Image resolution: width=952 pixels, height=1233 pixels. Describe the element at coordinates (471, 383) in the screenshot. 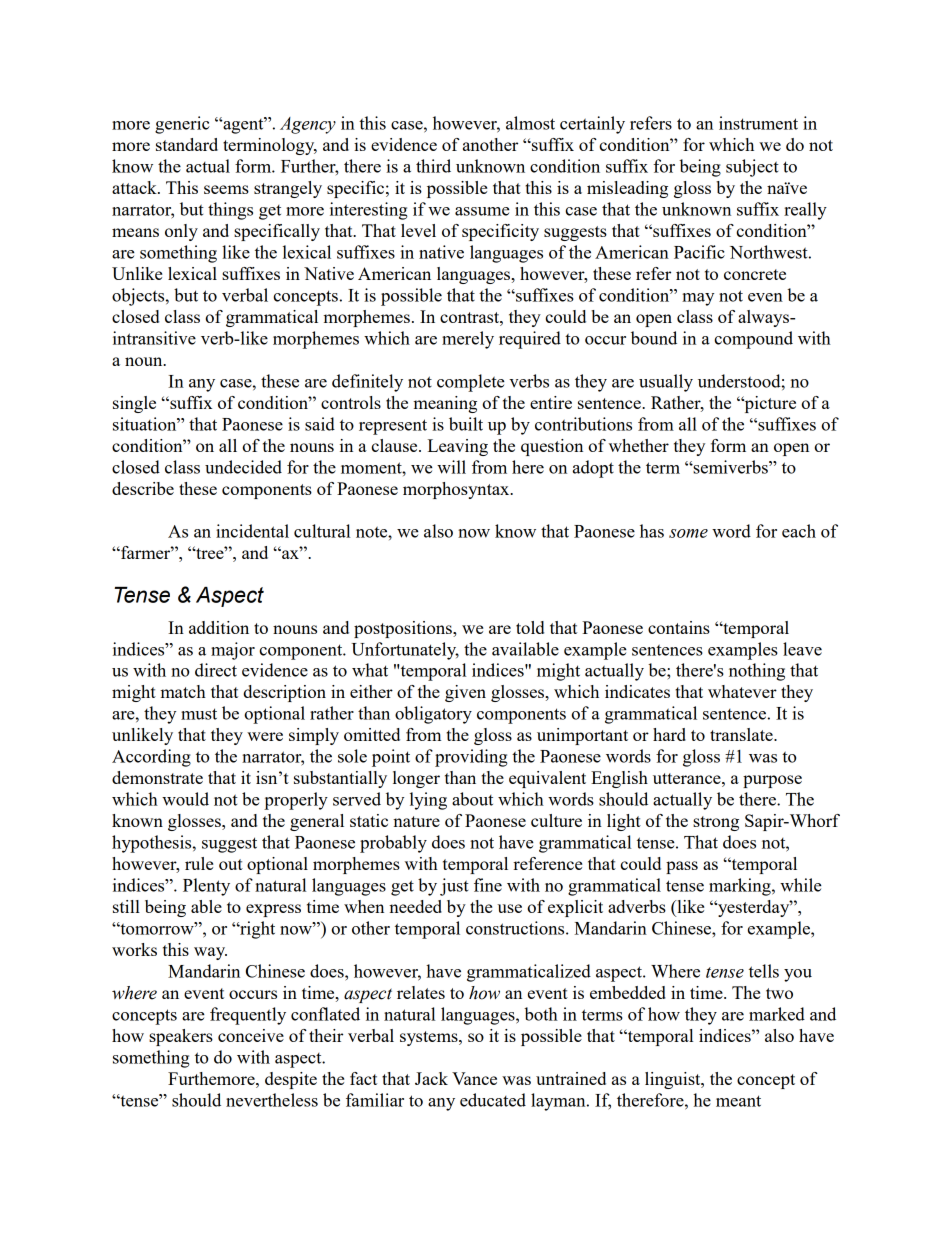

I see `complete` at that location.
